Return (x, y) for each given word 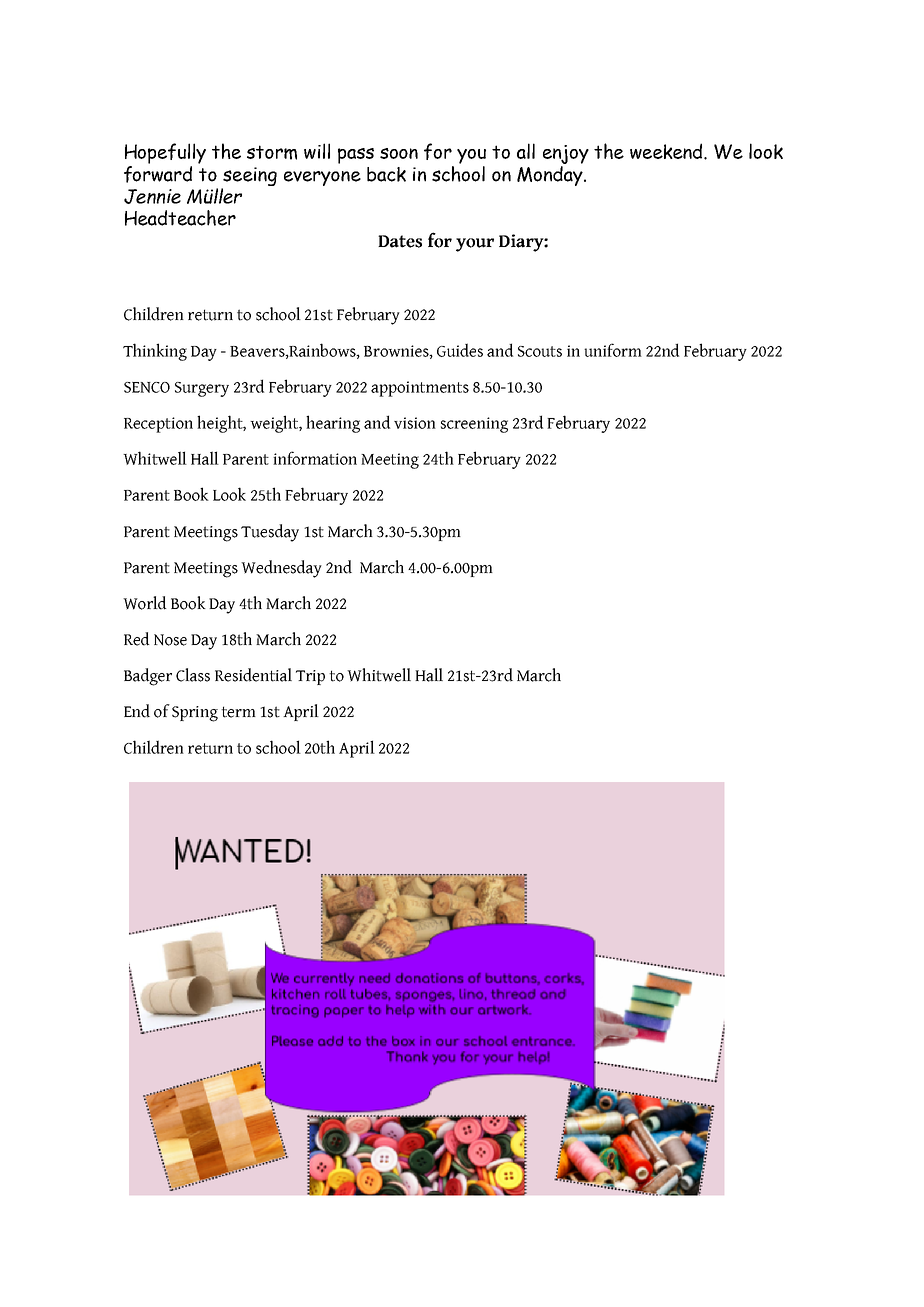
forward (158, 174)
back (386, 174)
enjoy (566, 156)
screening (474, 425)
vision (415, 423)
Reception (158, 425)
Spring (195, 714)
